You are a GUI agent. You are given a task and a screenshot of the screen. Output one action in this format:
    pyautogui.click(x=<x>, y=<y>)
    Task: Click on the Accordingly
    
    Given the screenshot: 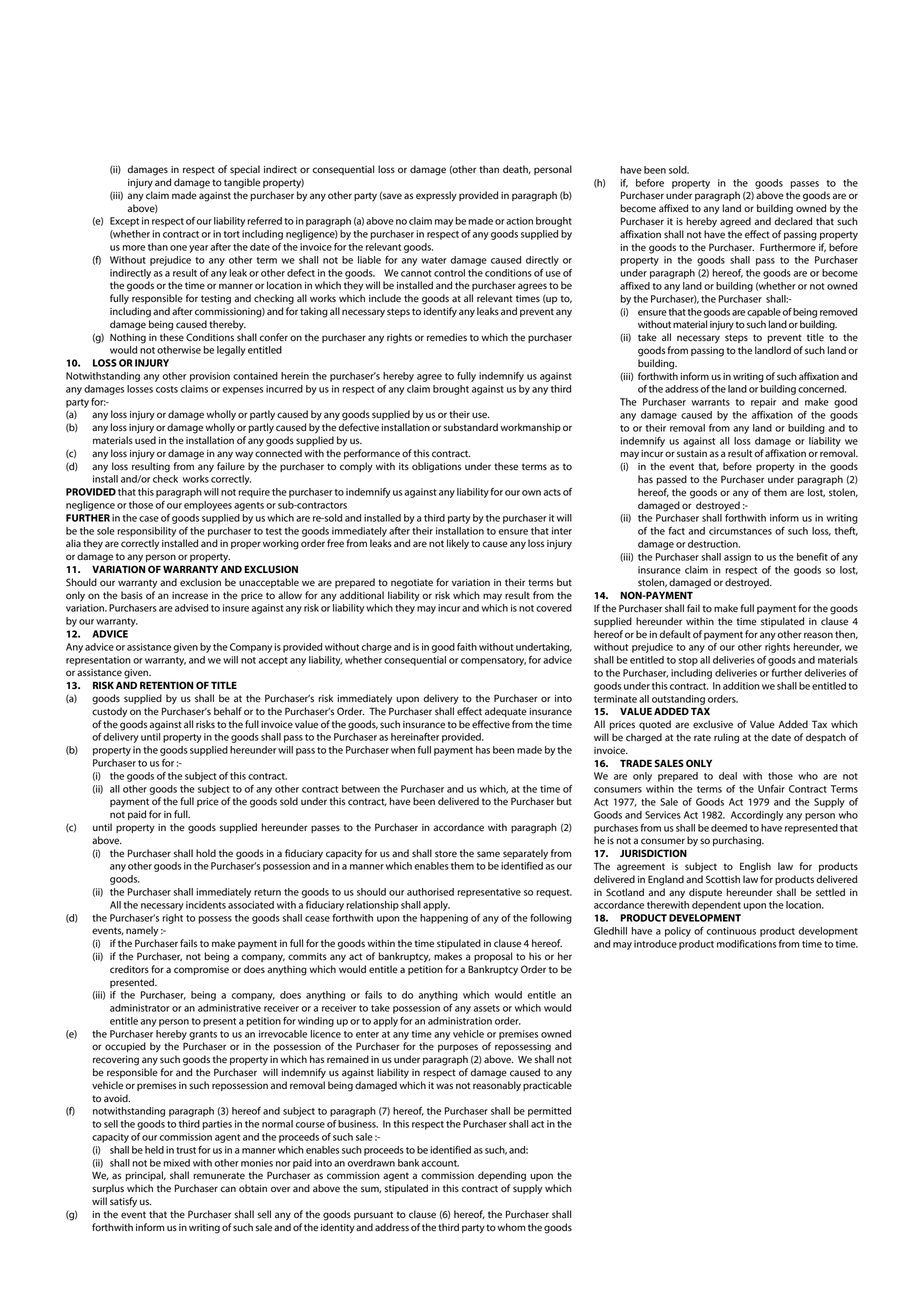 What is the action you would take?
    pyautogui.click(x=757, y=816)
